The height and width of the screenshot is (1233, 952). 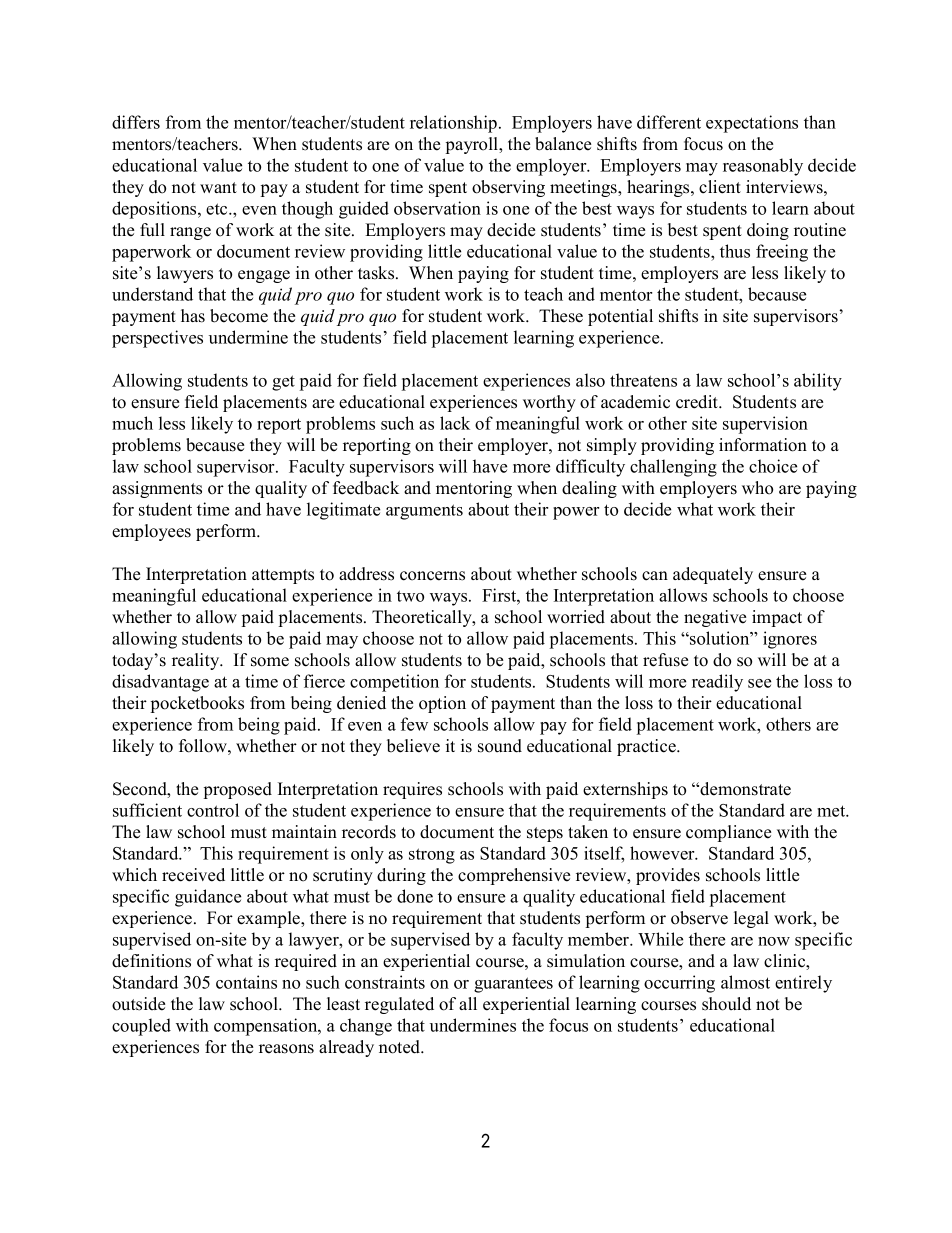 What do you see at coordinates (717, 683) in the screenshot?
I see `readily` at bounding box center [717, 683].
